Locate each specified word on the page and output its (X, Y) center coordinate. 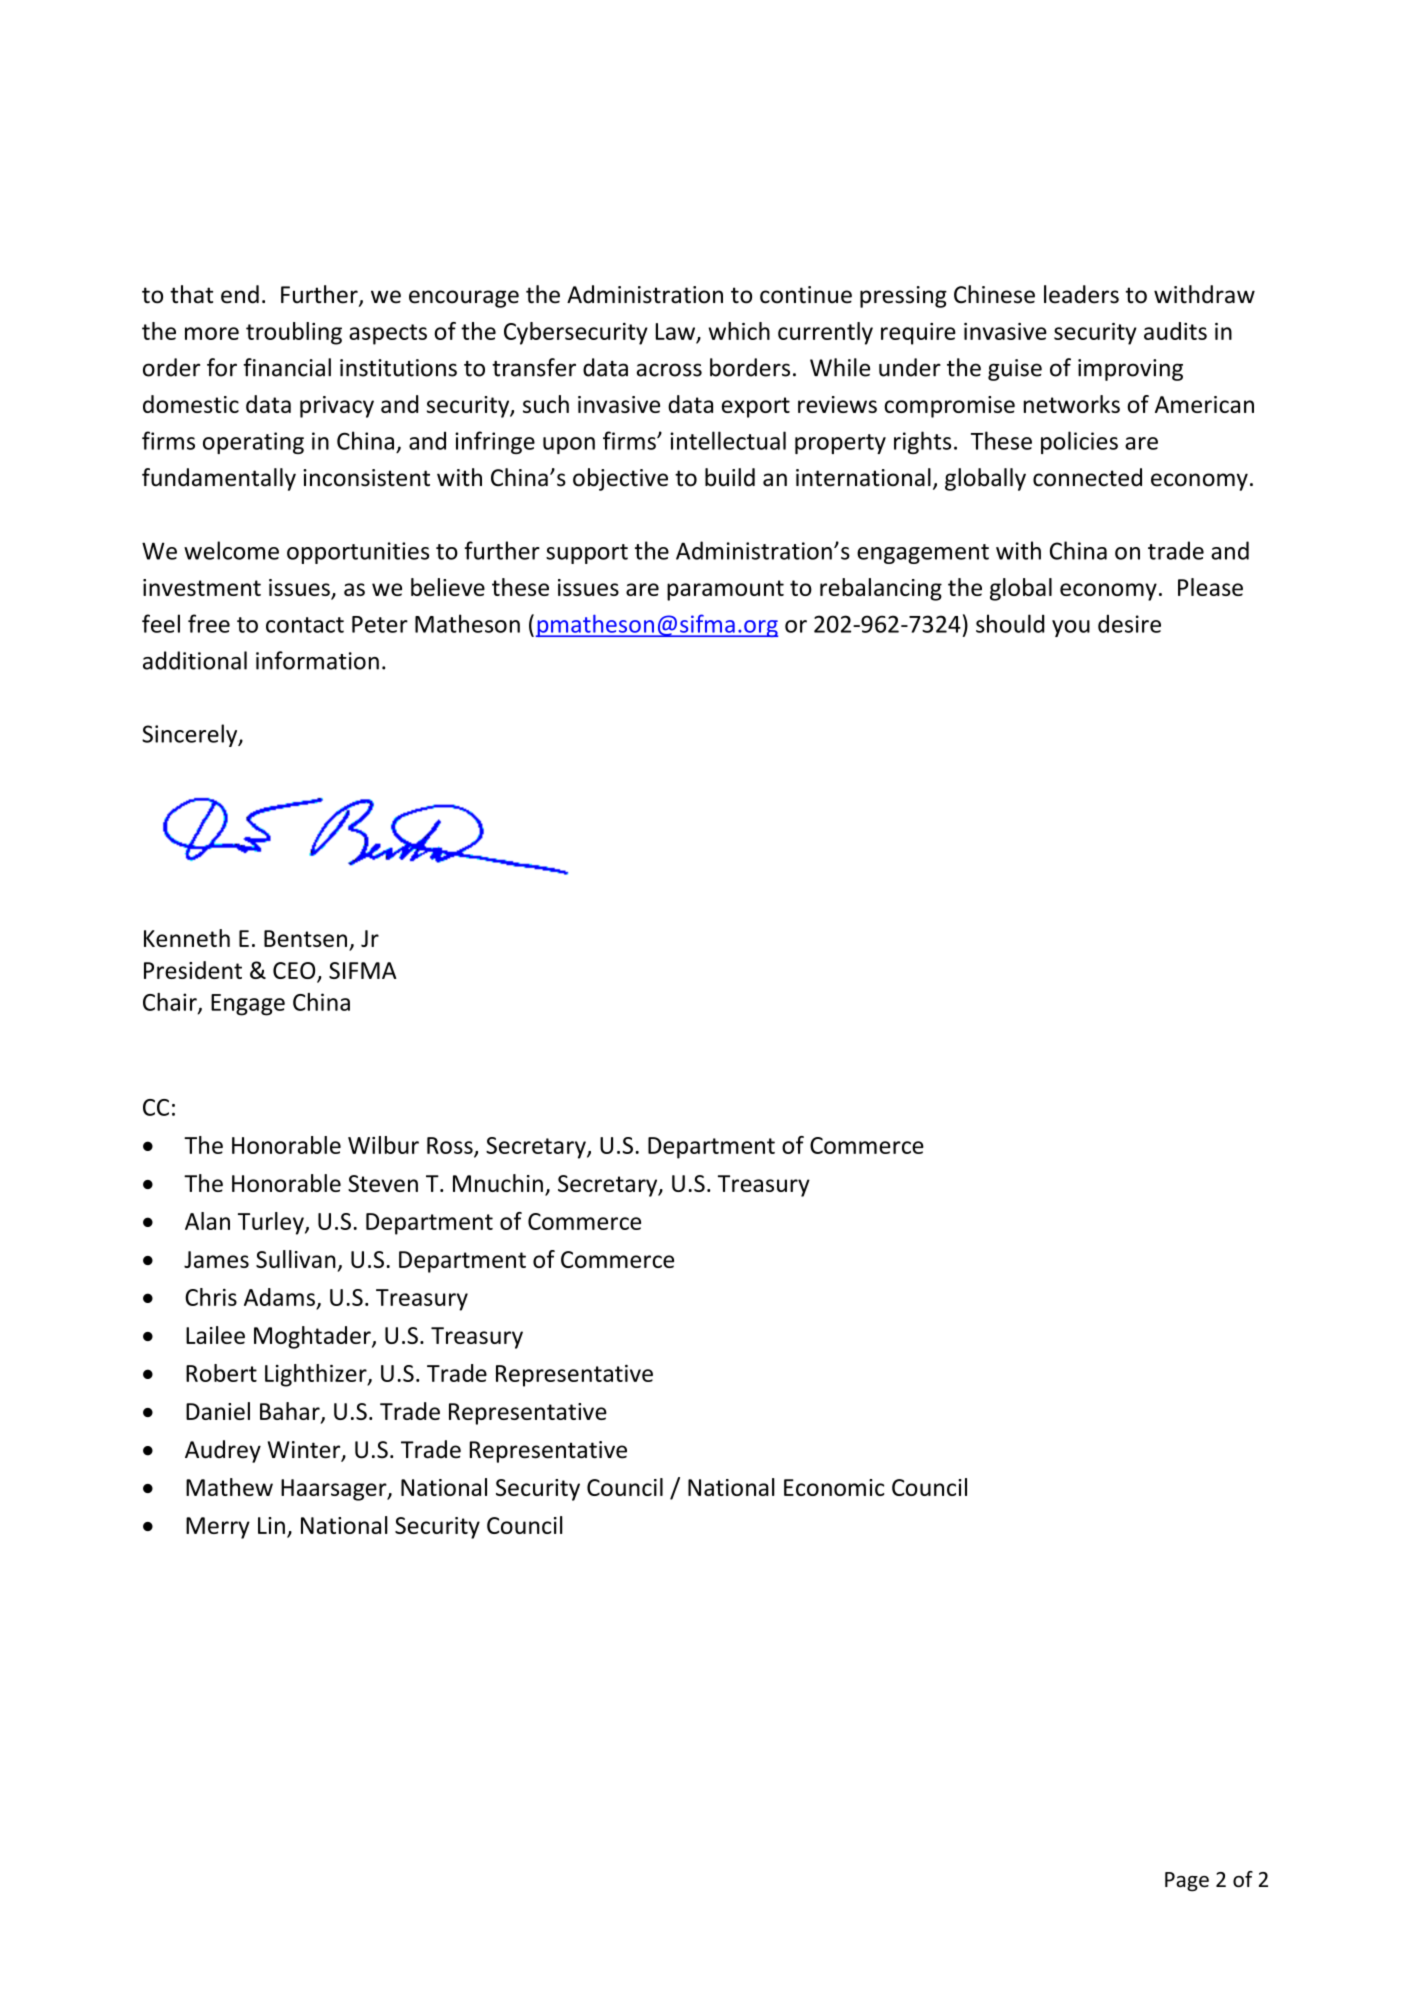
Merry (218, 1528)
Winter (305, 1451)
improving (1130, 370)
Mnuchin (498, 1183)
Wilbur (383, 1145)
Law (675, 331)
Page (1187, 1882)
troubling (294, 333)
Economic (834, 1487)
